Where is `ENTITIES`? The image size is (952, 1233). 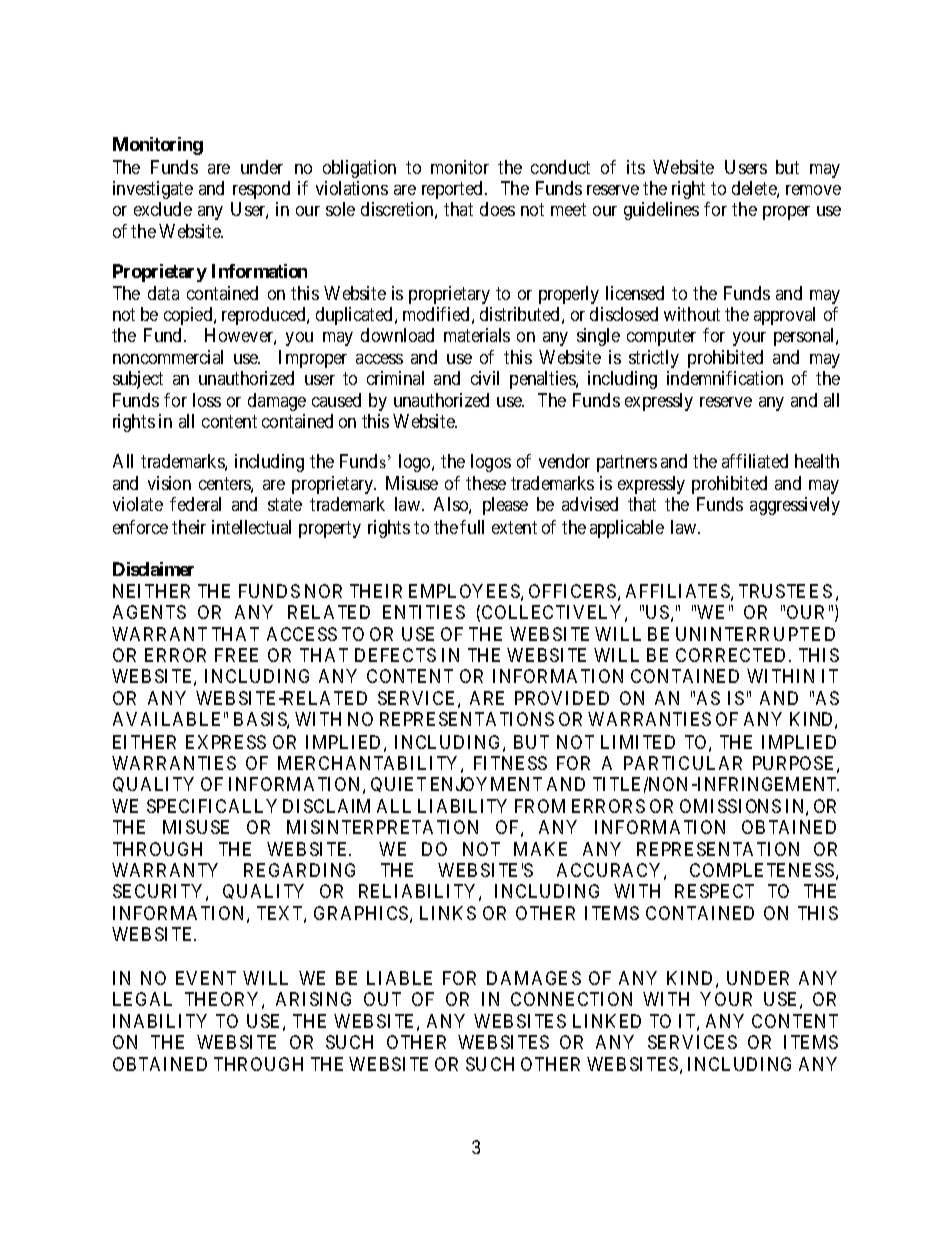 ENTITIES is located at coordinates (424, 612).
